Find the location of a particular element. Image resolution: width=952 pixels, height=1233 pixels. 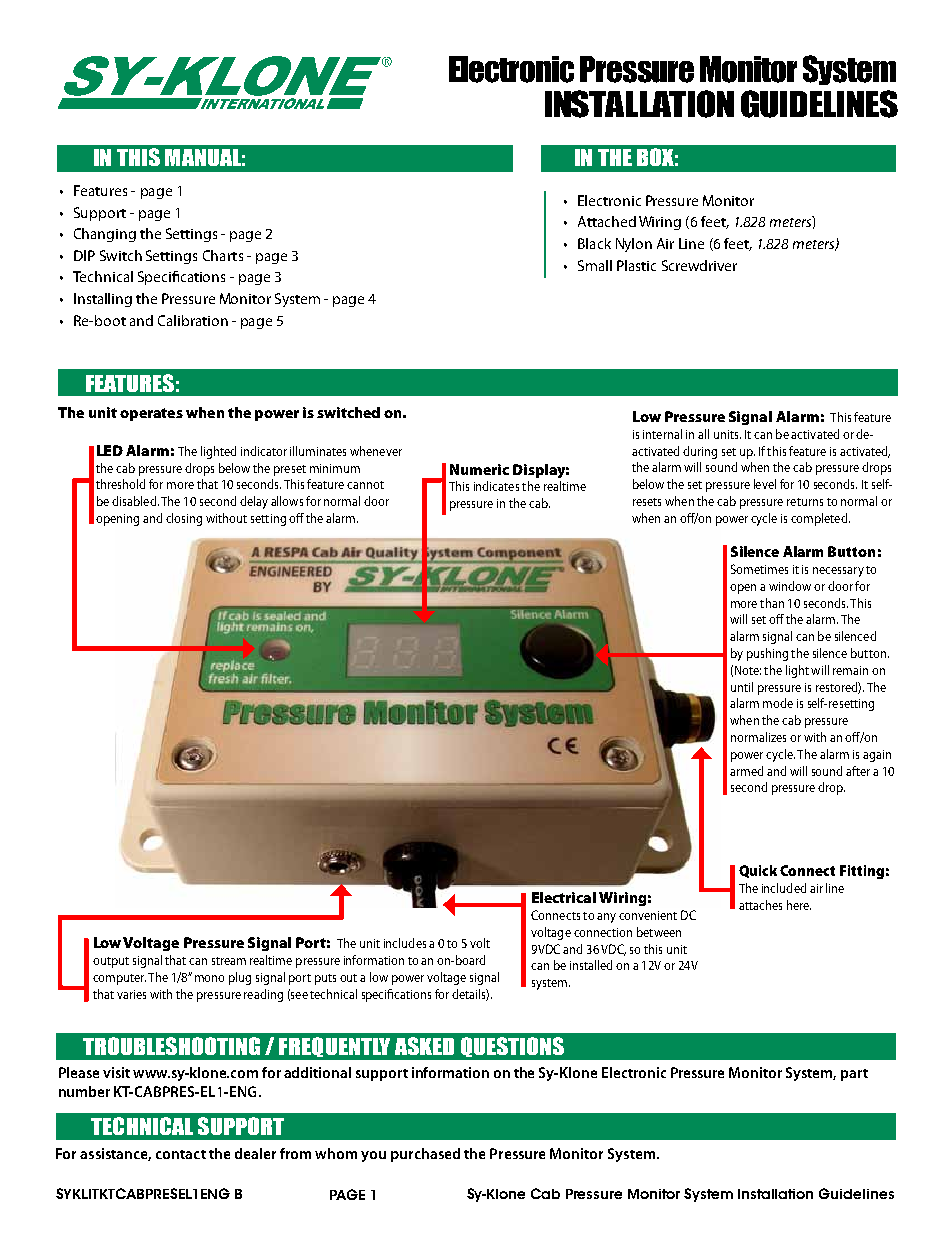

purchased is located at coordinates (425, 1155).
